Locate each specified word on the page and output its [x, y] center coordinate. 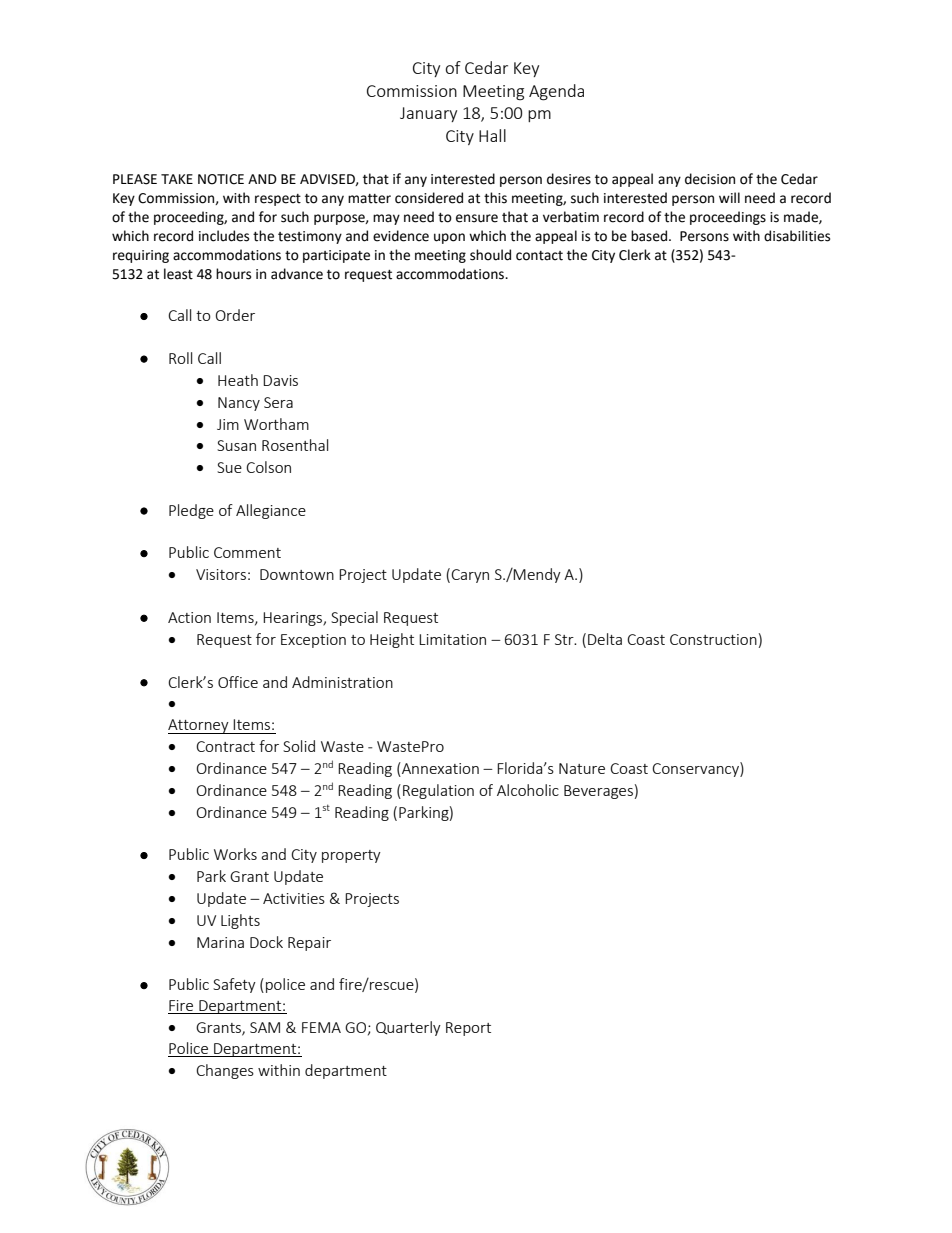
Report [468, 1029]
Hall [492, 135]
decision [710, 179]
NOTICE [221, 179]
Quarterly [408, 1028]
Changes [225, 1071]
